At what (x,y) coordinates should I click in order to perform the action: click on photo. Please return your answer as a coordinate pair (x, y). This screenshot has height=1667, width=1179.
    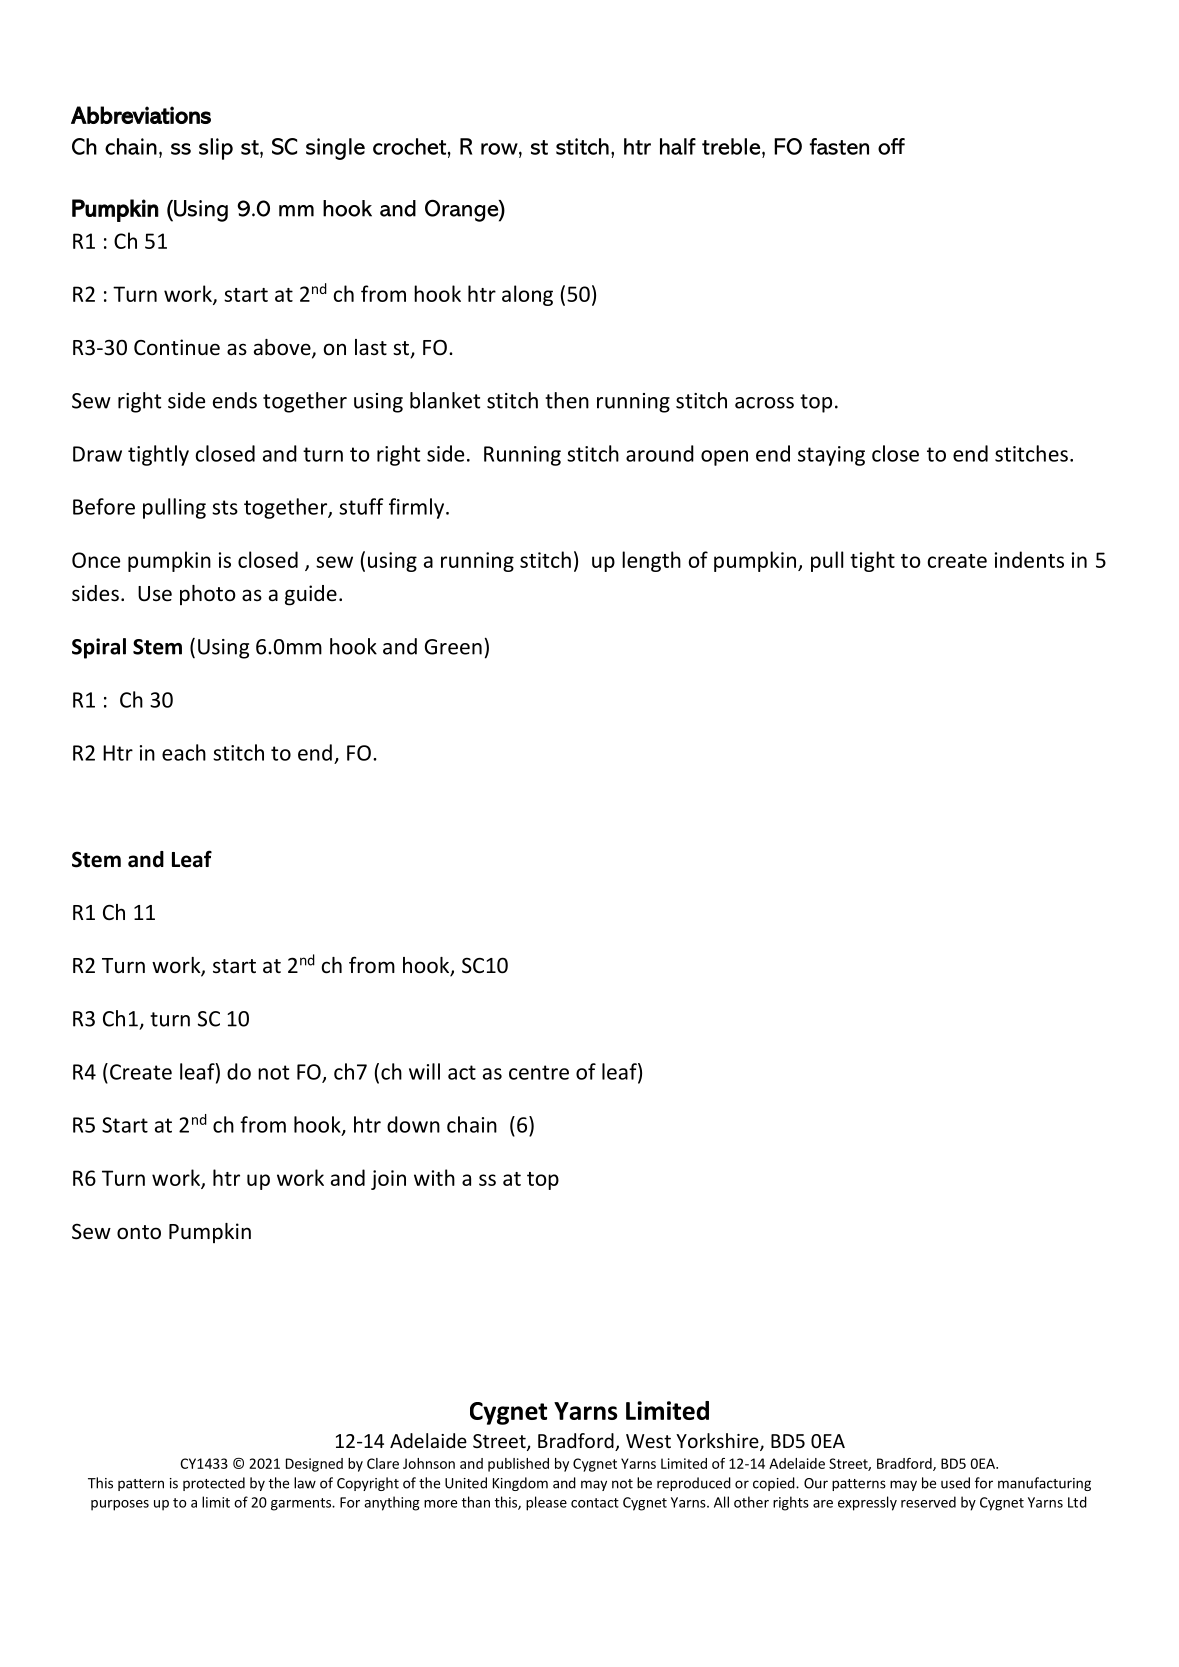
    Looking at the image, I should click on (208, 595).
